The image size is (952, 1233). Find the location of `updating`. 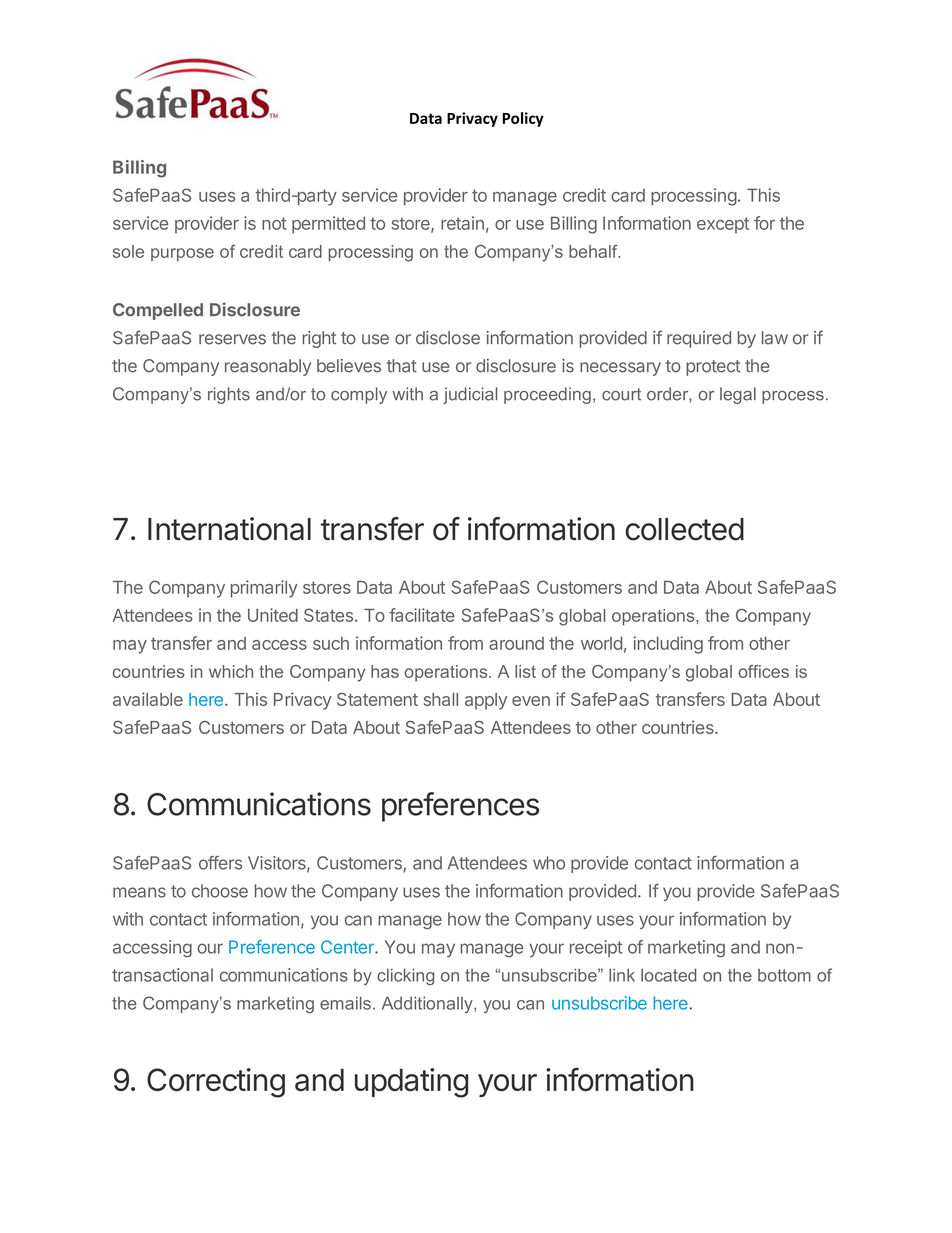

updating is located at coordinates (411, 1083).
